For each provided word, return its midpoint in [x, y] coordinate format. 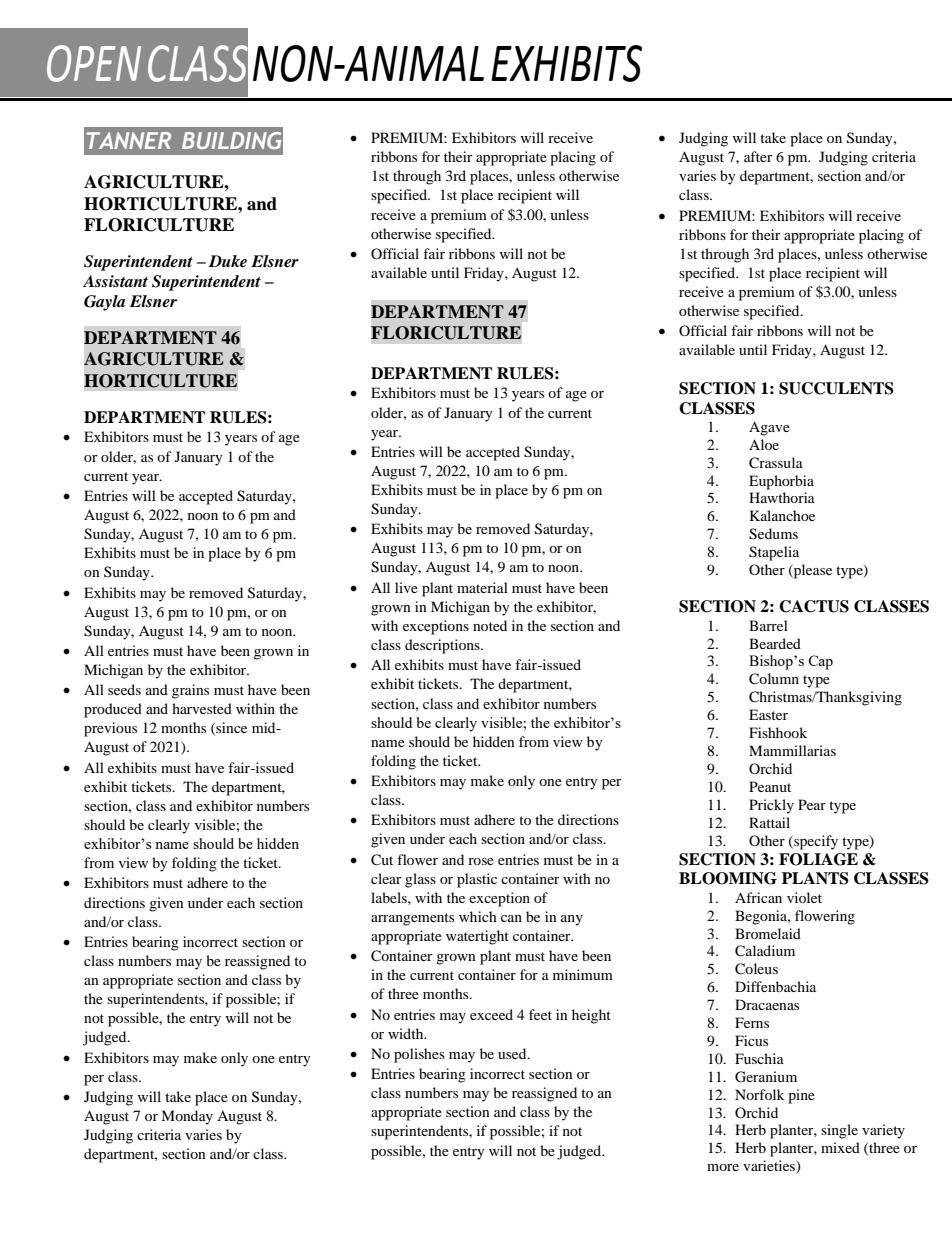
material [482, 587]
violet [804, 897]
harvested [202, 708]
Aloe [764, 444]
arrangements [412, 919]
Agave [769, 428]
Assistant [115, 281]
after [758, 156]
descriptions [443, 646]
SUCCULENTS [836, 388]
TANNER [128, 140]
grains [190, 691]
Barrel [768, 625]
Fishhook [778, 732]
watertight [477, 937]
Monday [187, 1117]
